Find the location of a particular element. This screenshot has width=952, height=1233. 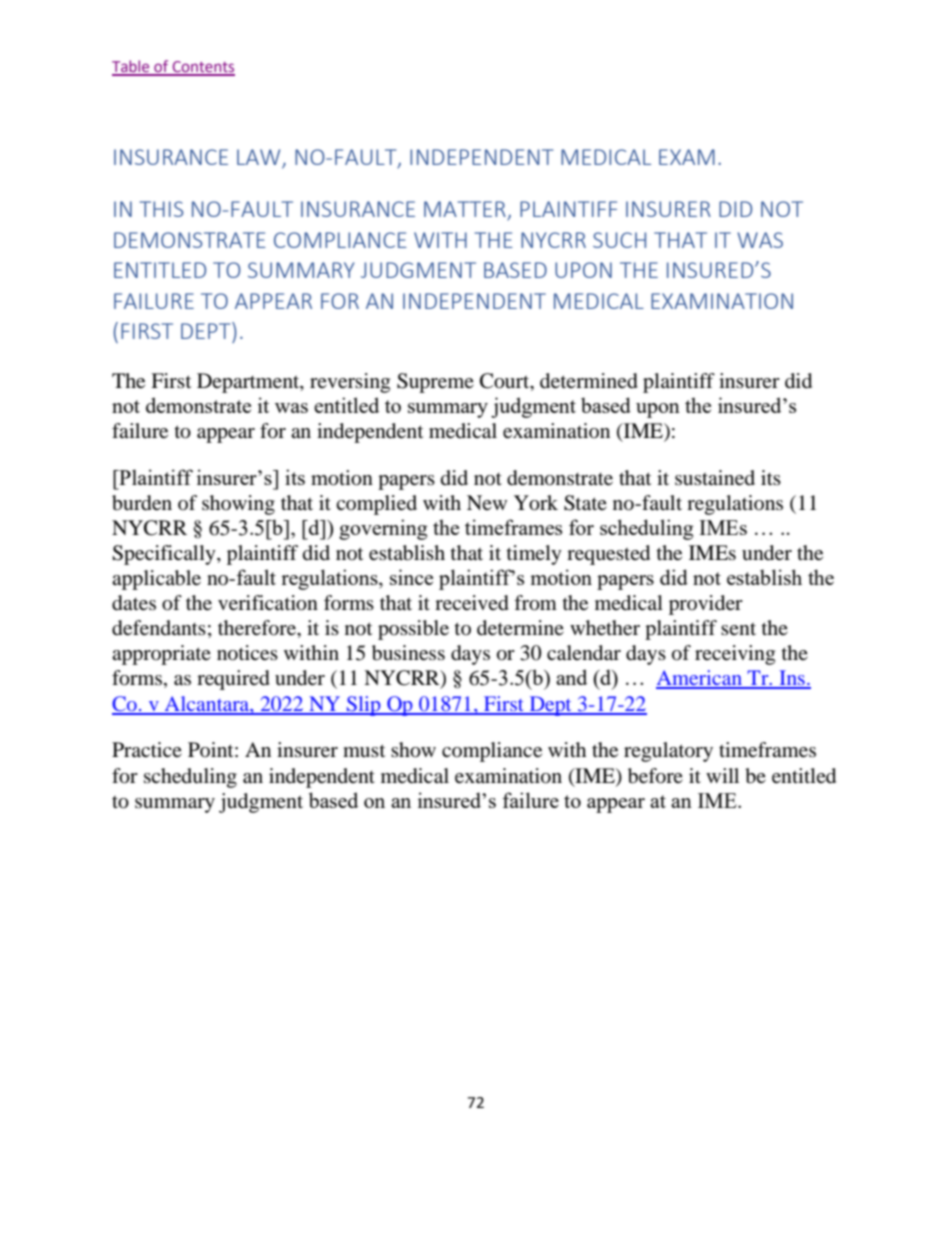

Practice is located at coordinates (147, 749).
